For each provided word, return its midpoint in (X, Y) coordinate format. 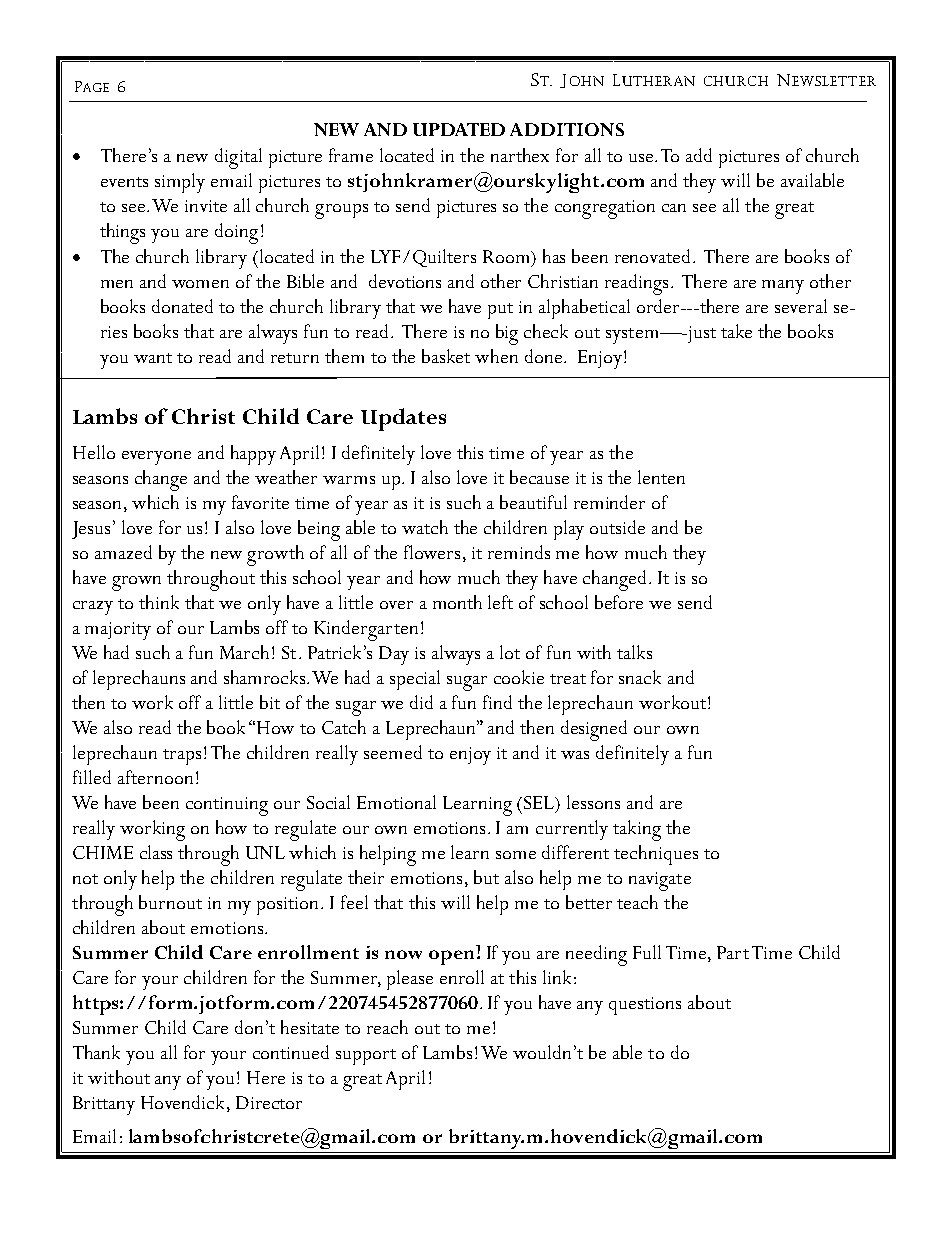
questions (645, 1006)
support (366, 1057)
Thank (96, 1052)
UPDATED (459, 129)
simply (180, 183)
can (674, 208)
